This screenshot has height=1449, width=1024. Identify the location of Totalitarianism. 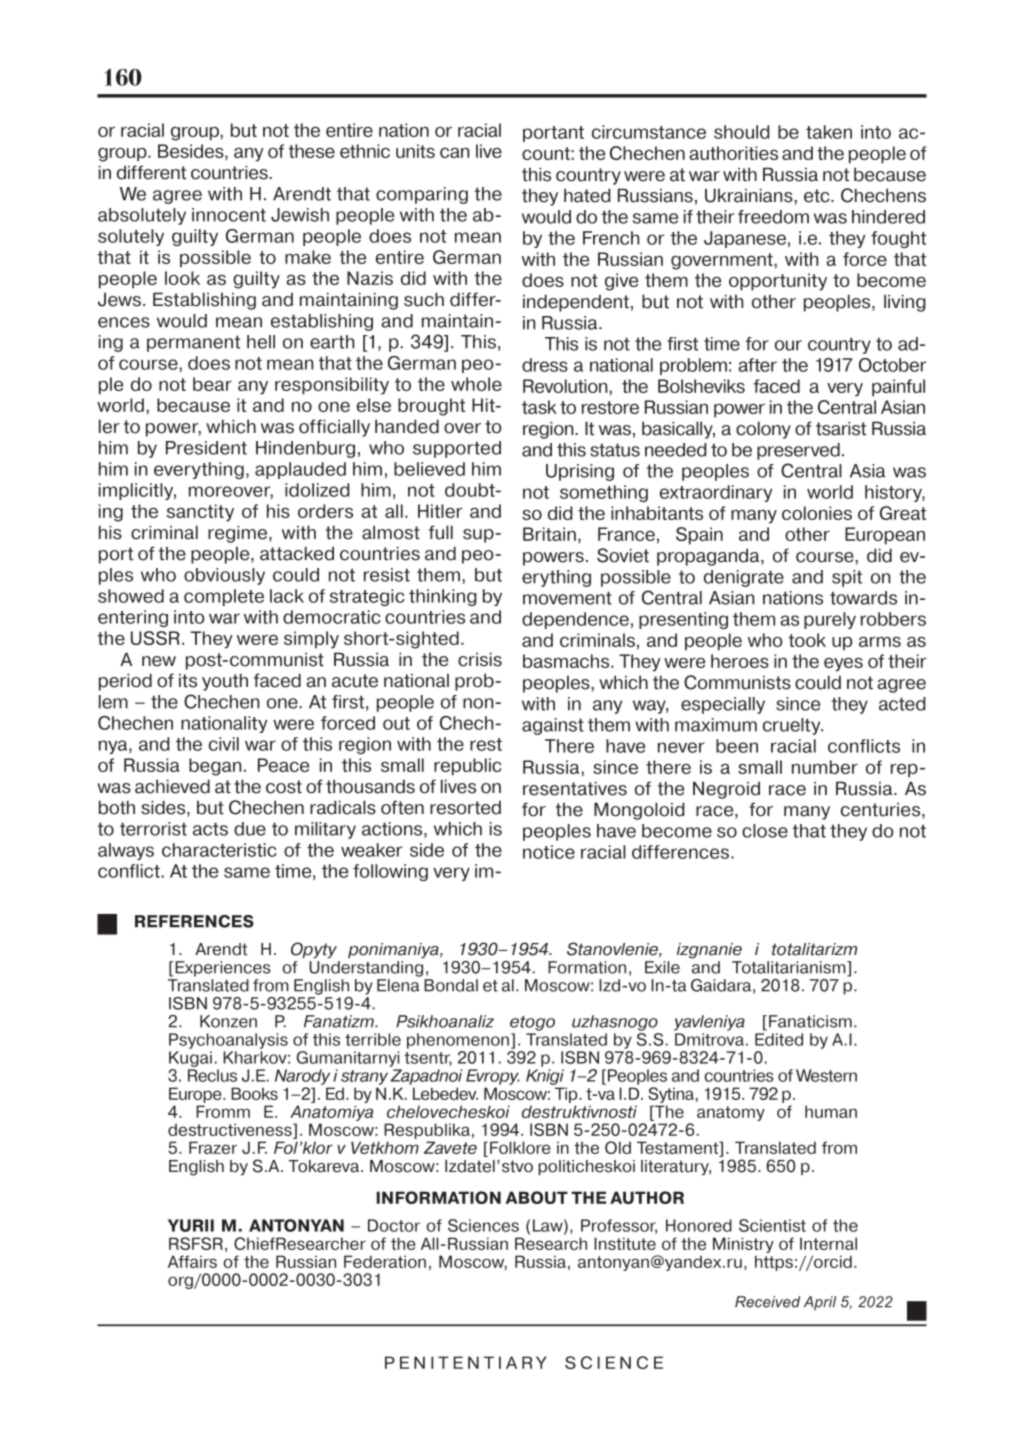
(790, 968).
